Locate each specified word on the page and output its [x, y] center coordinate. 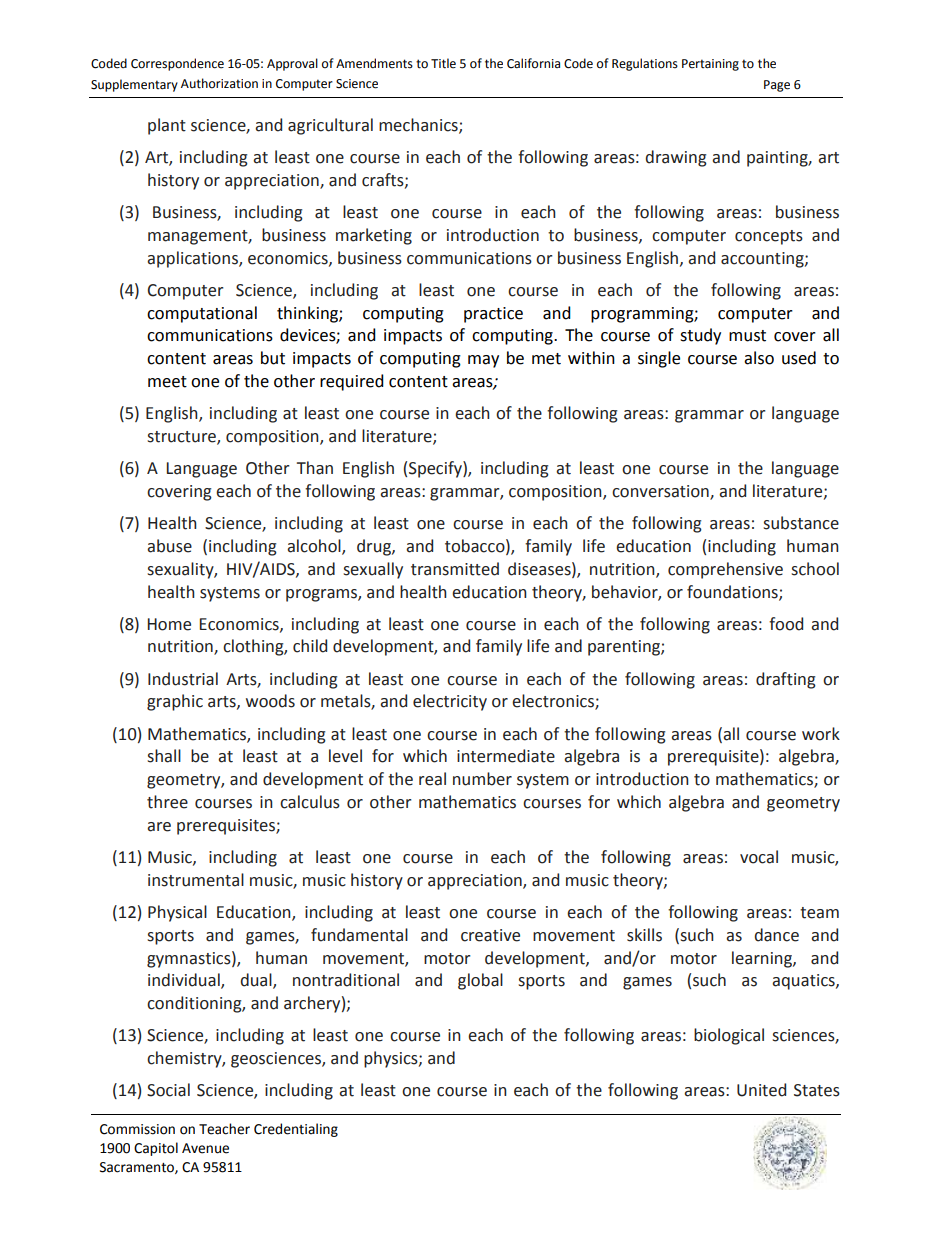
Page [777, 86]
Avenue [205, 1148]
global [480, 981]
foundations [733, 592]
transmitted [455, 569]
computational [202, 314]
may [483, 361]
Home [169, 624]
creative [490, 935]
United [761, 1090]
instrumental [196, 880]
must [747, 336]
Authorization [219, 83]
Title [443, 63]
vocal [759, 857]
